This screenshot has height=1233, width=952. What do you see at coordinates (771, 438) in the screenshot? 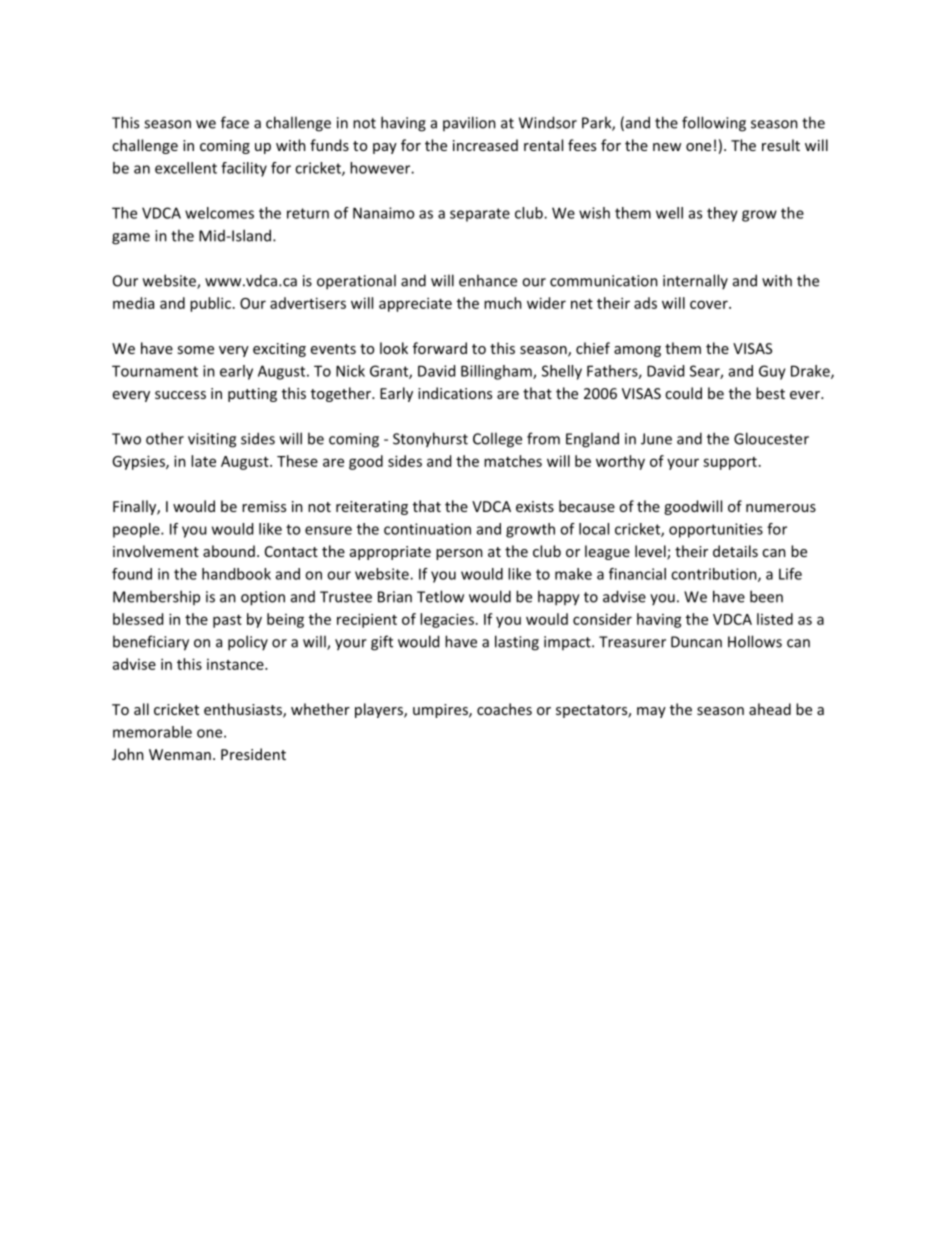
I see `Gloucester` at bounding box center [771, 438].
